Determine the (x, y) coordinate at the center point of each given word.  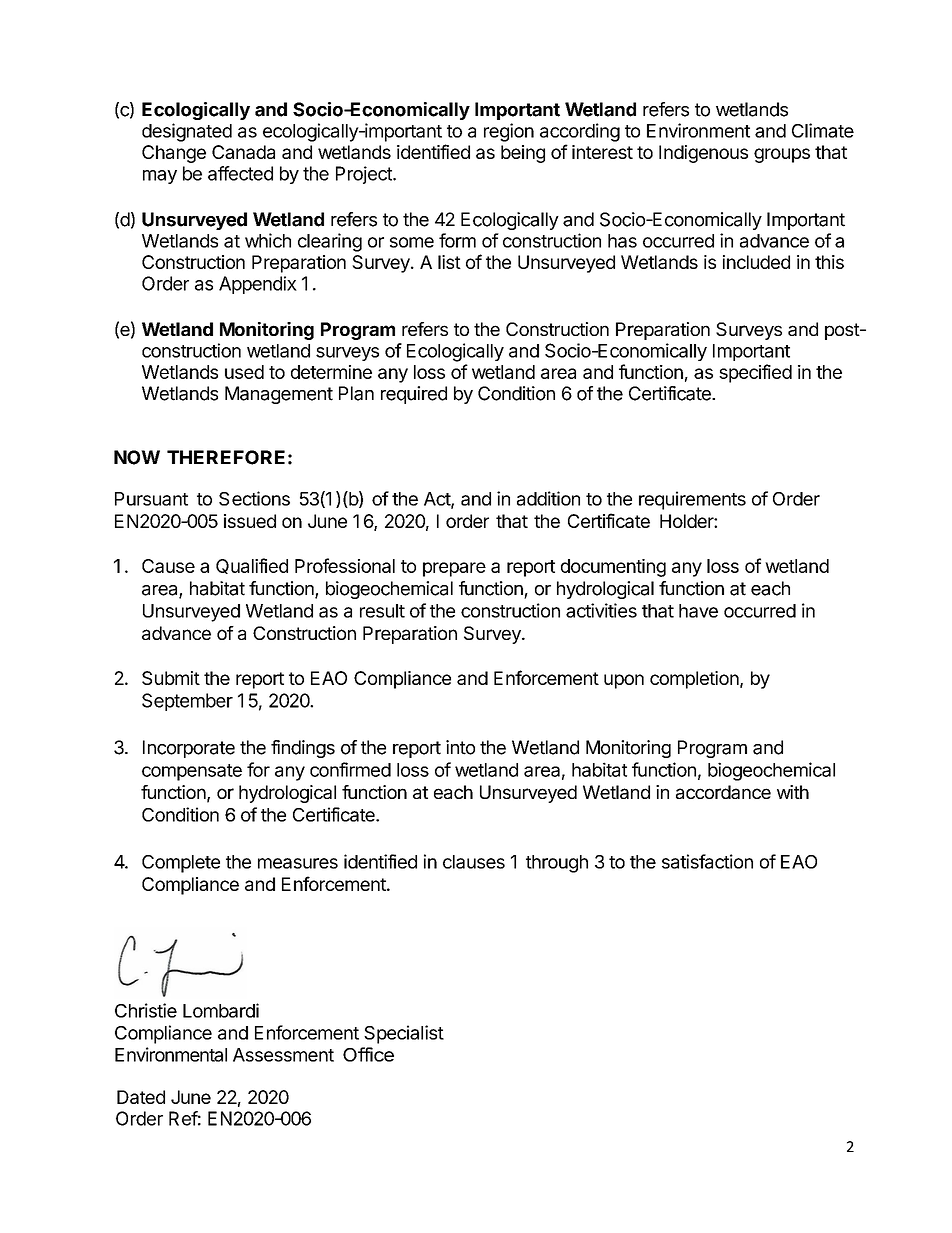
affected (240, 173)
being (523, 154)
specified (755, 373)
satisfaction (707, 861)
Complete (181, 864)
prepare (454, 569)
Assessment (283, 1055)
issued (250, 521)
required (414, 395)
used (244, 372)
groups (782, 155)
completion (694, 680)
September (187, 702)
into (460, 747)
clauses (474, 862)
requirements (692, 500)
